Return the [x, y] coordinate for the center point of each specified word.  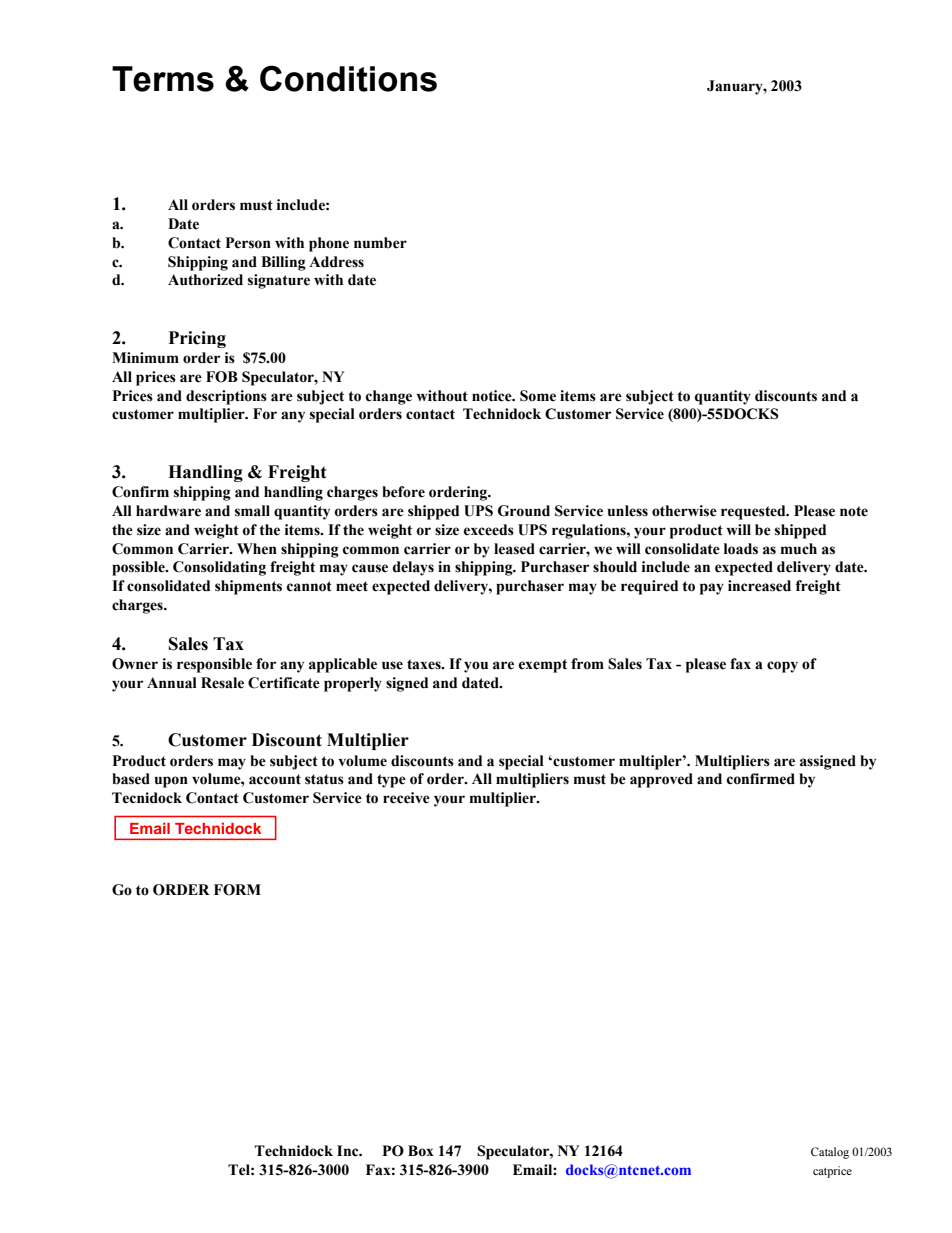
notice [493, 396]
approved [661, 780]
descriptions [226, 397]
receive [406, 798]
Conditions [348, 78]
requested [754, 512]
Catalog [830, 1153]
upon [171, 782]
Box [421, 1151]
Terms [163, 79]
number [380, 243]
